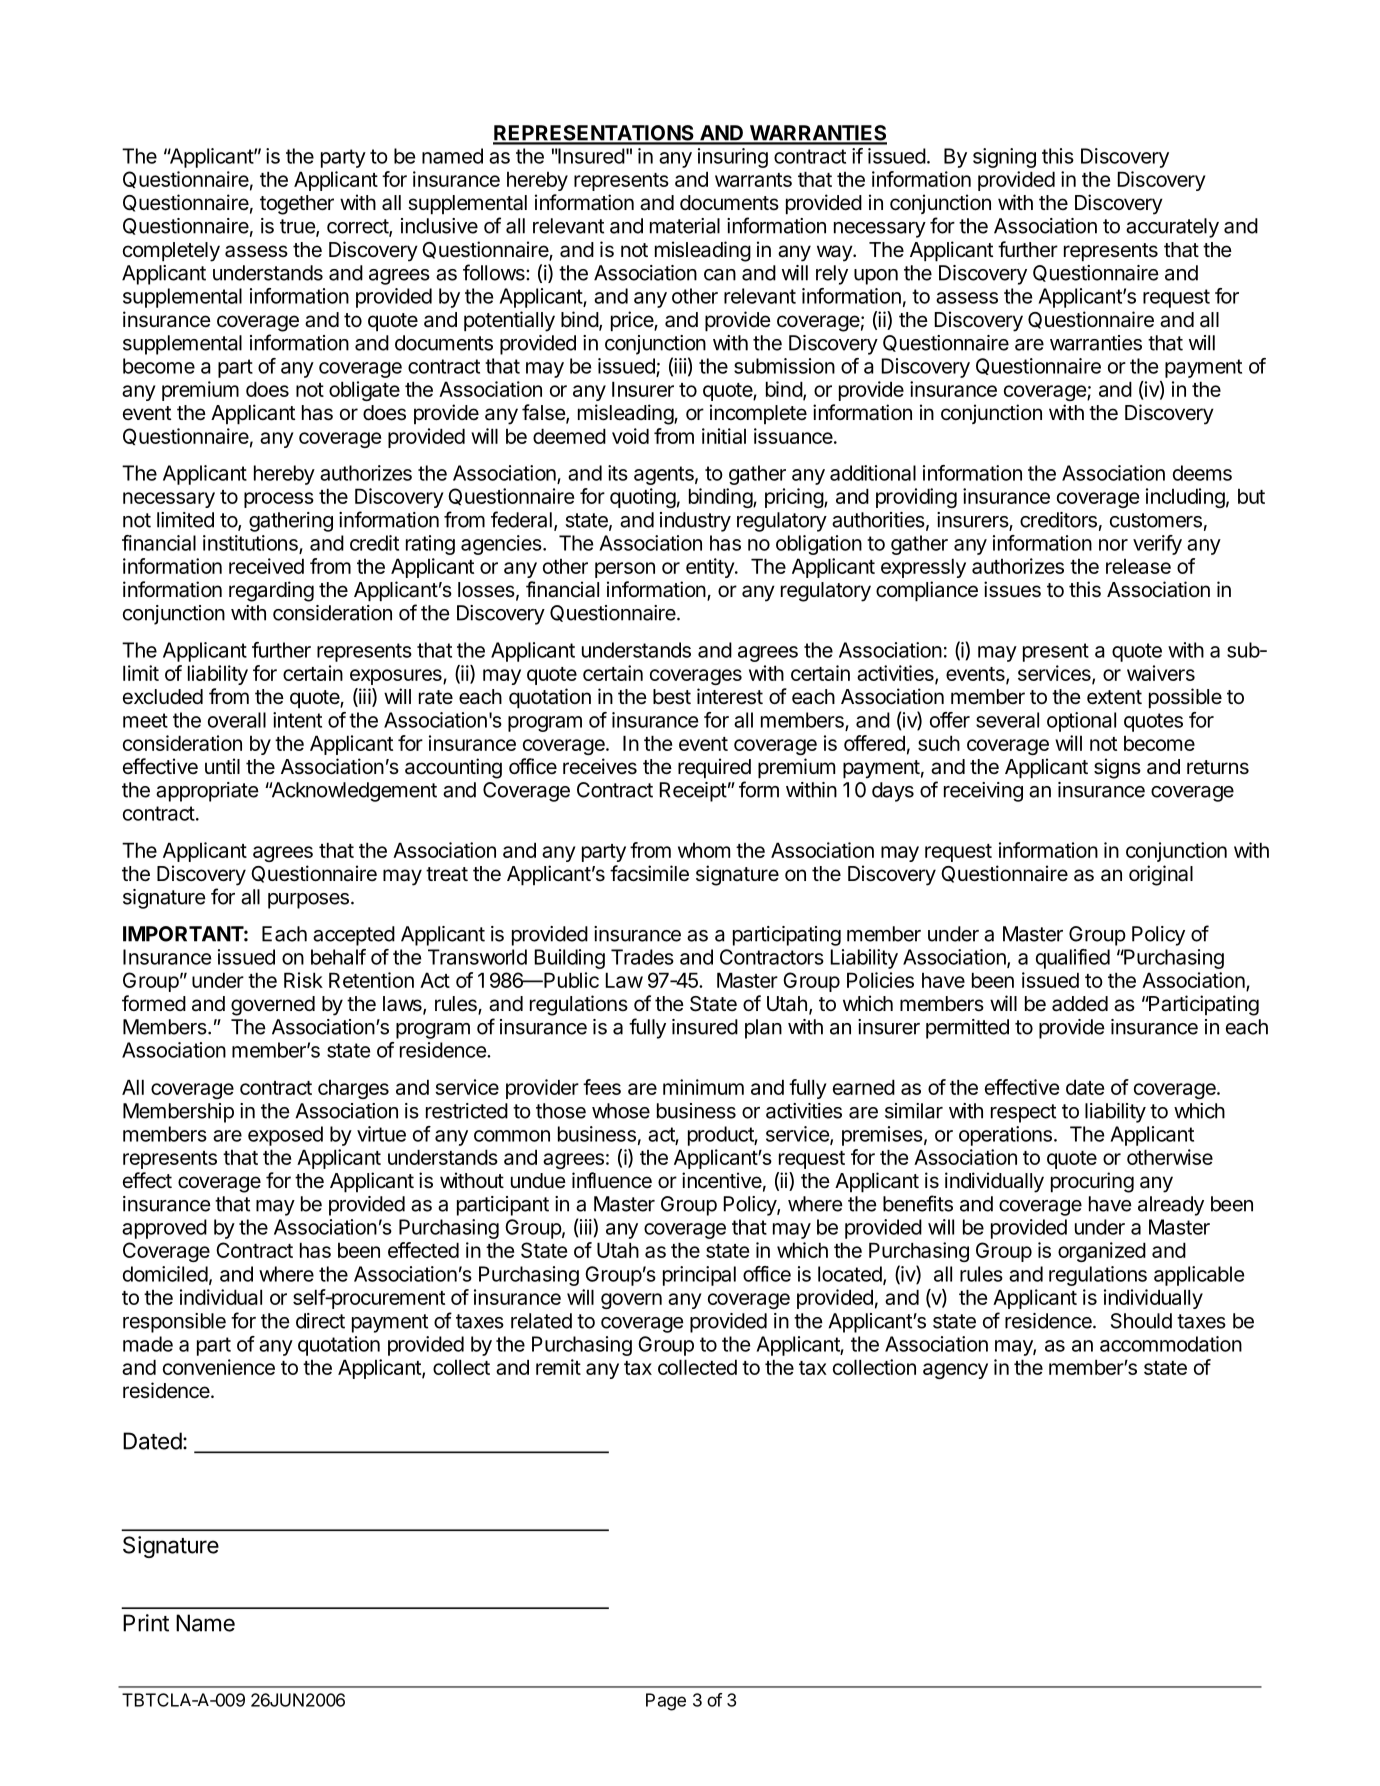 The height and width of the image is (1786, 1380). What do you see at coordinates (297, 720) in the image?
I see `intent` at bounding box center [297, 720].
